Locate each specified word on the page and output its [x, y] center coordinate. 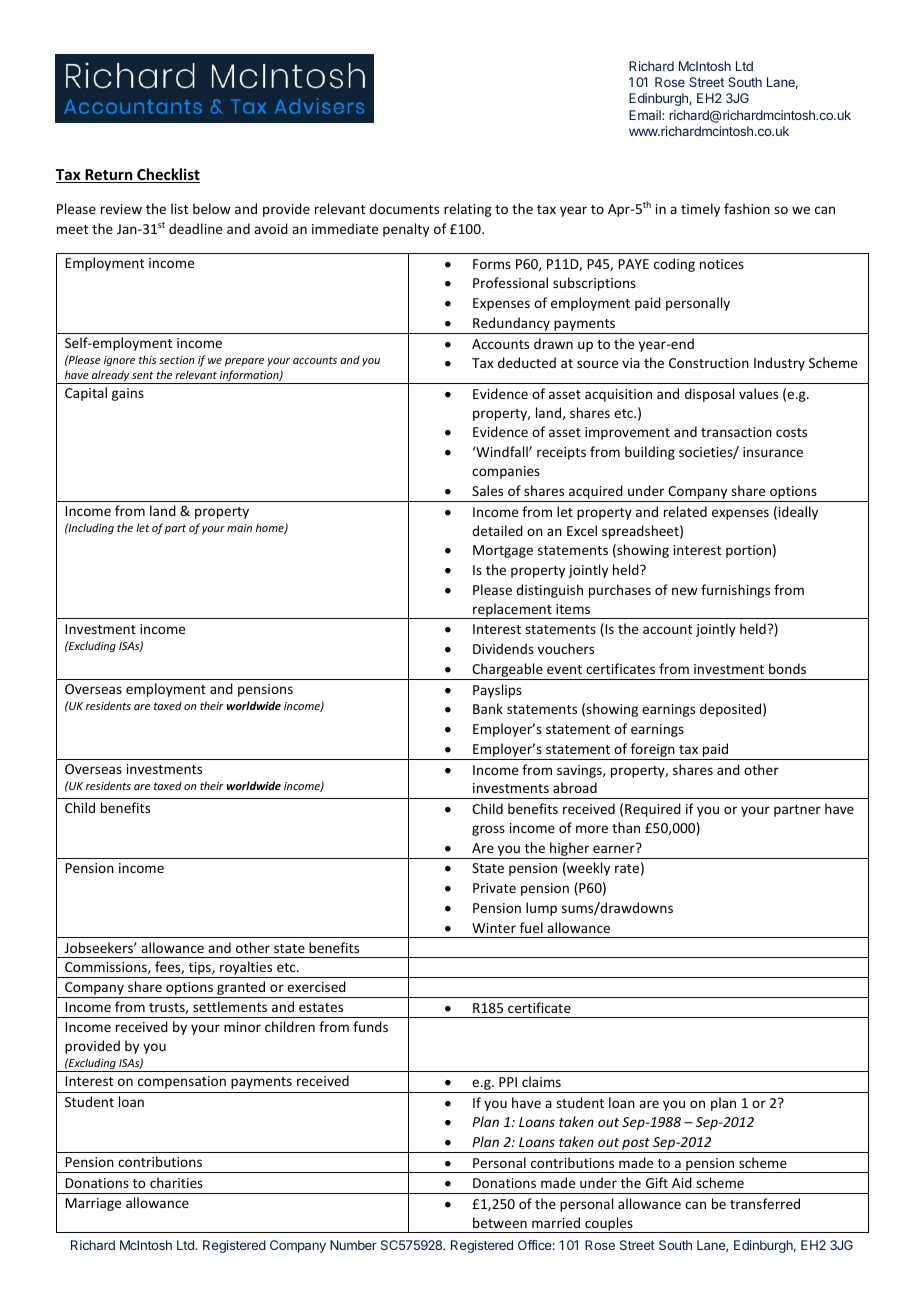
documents [404, 208]
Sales [487, 490]
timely [700, 210]
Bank [488, 708]
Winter [494, 928]
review [121, 209]
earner [615, 848]
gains [128, 394]
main [239, 528]
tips [199, 970]
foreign [653, 751]
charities [176, 1182]
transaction [736, 432]
